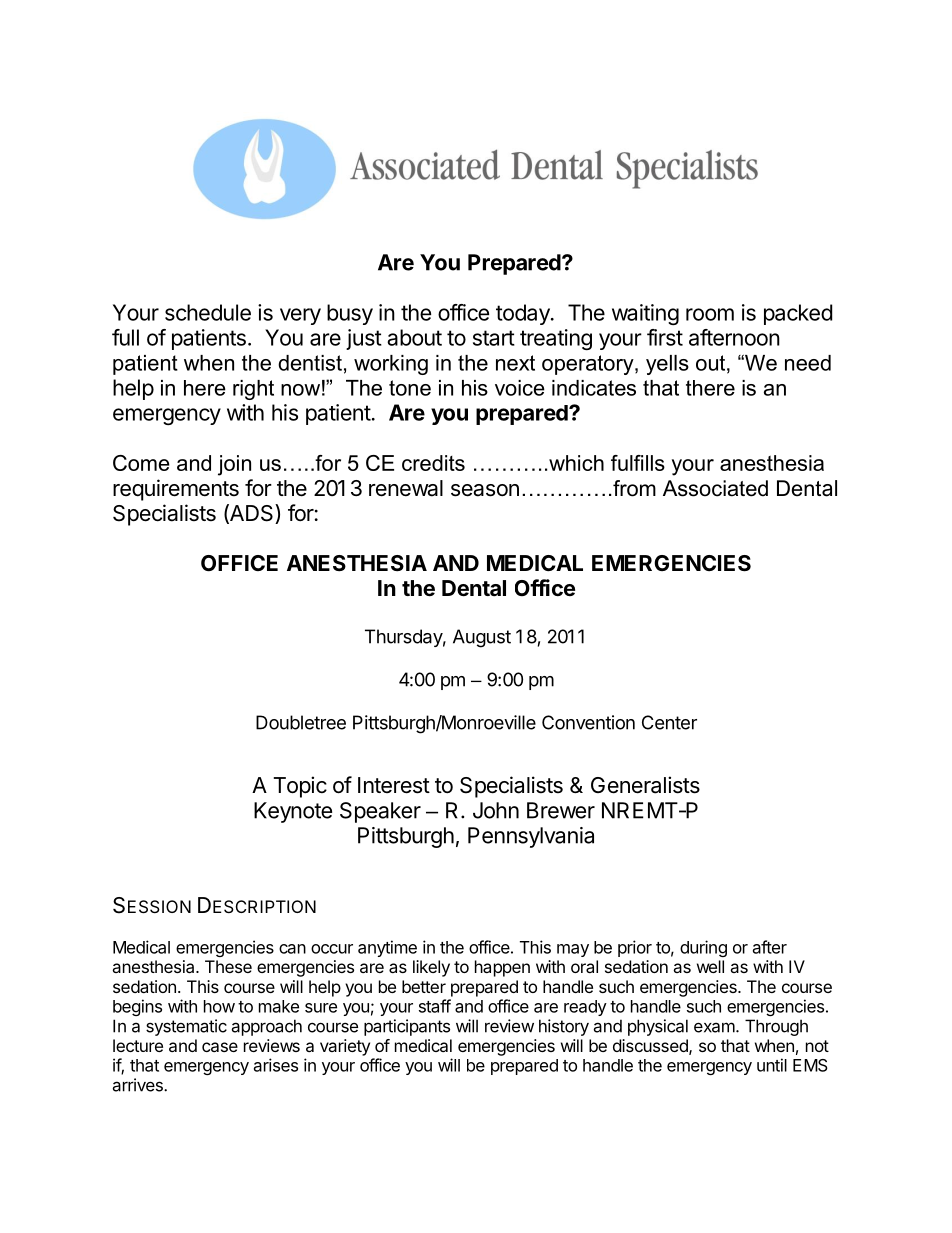 The width and height of the page is (952, 1233). Describe the element at coordinates (208, 312) in the page. I see `schedule` at that location.
